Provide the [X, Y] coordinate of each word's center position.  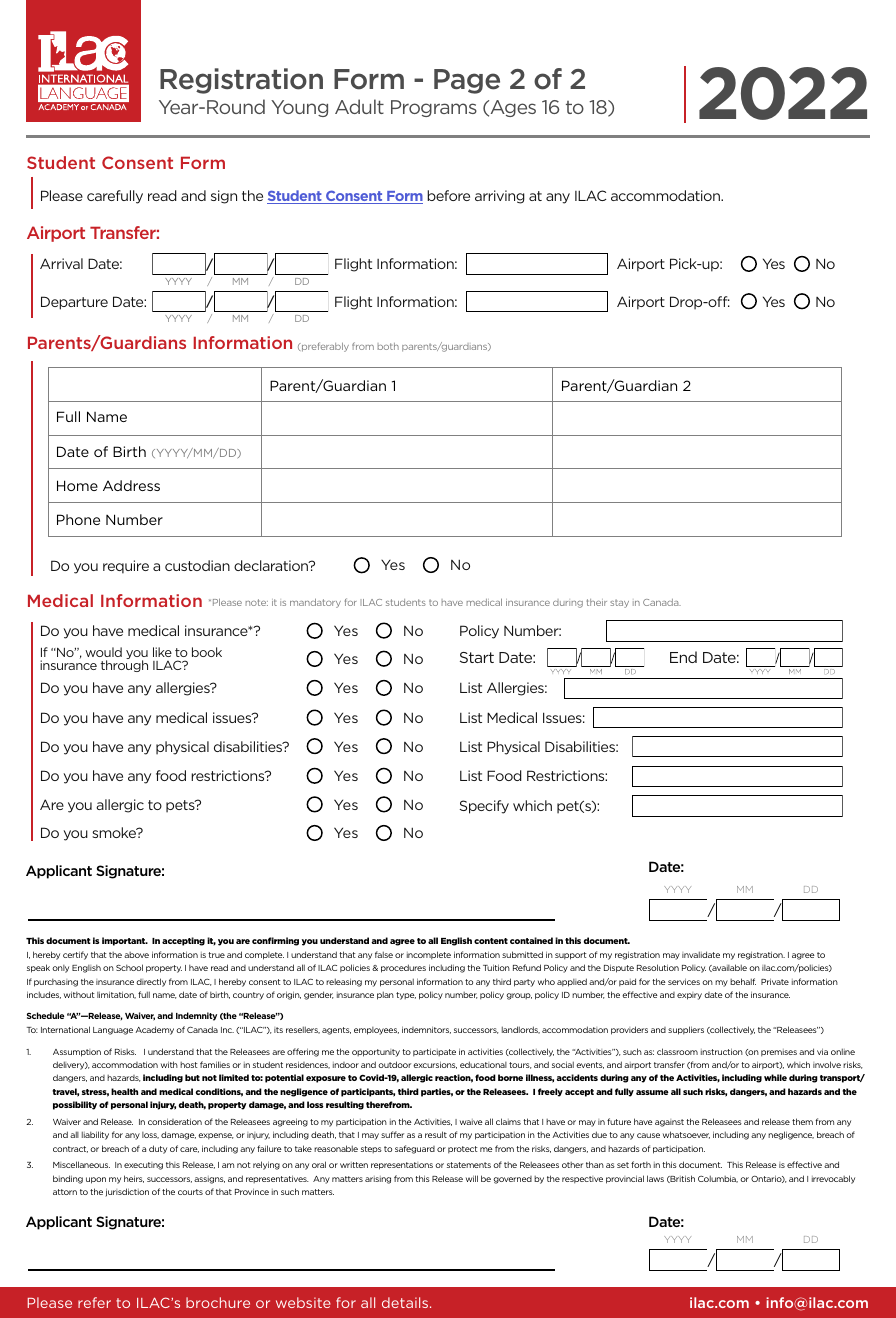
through [124, 666]
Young [299, 108]
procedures [403, 968]
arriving [500, 197]
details [406, 1302]
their [596, 602]
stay [619, 603]
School [129, 967]
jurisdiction [127, 1192]
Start [477, 657]
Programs [434, 108]
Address [131, 485]
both [388, 346]
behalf [743, 981]
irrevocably [833, 1179]
